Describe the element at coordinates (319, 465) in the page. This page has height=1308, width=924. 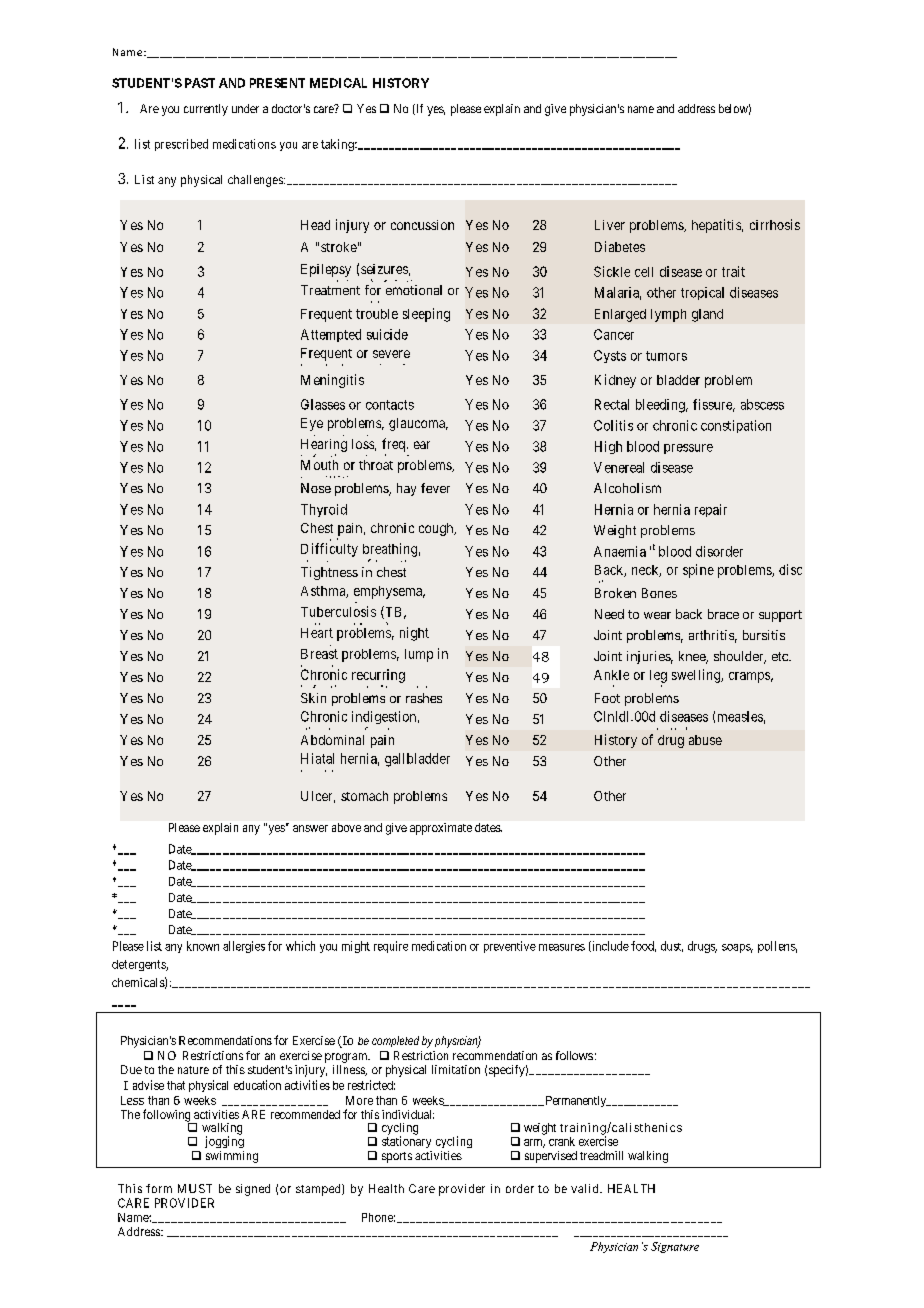
I see `Mouth` at that location.
